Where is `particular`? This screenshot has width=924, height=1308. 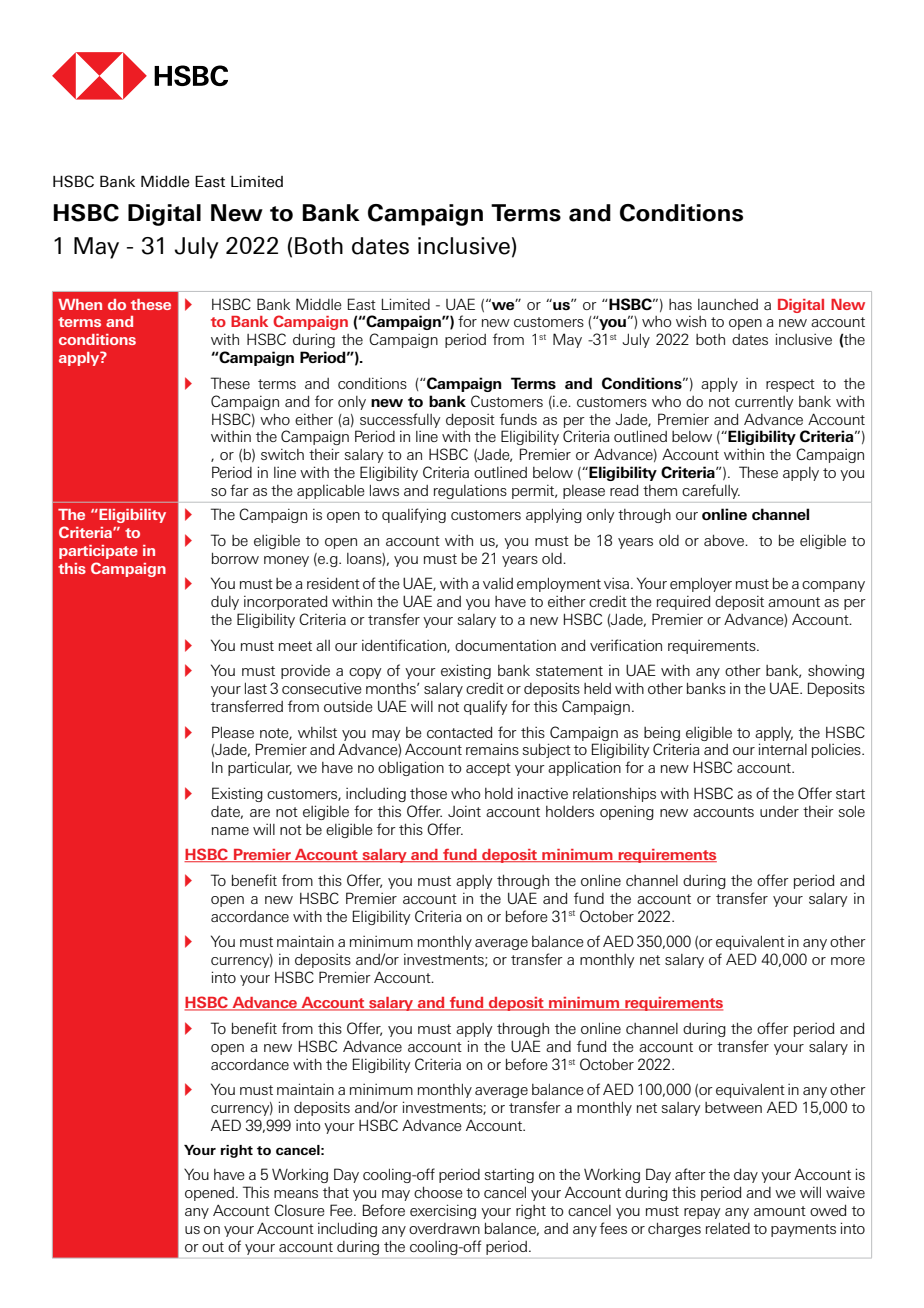
particular is located at coordinates (260, 768).
